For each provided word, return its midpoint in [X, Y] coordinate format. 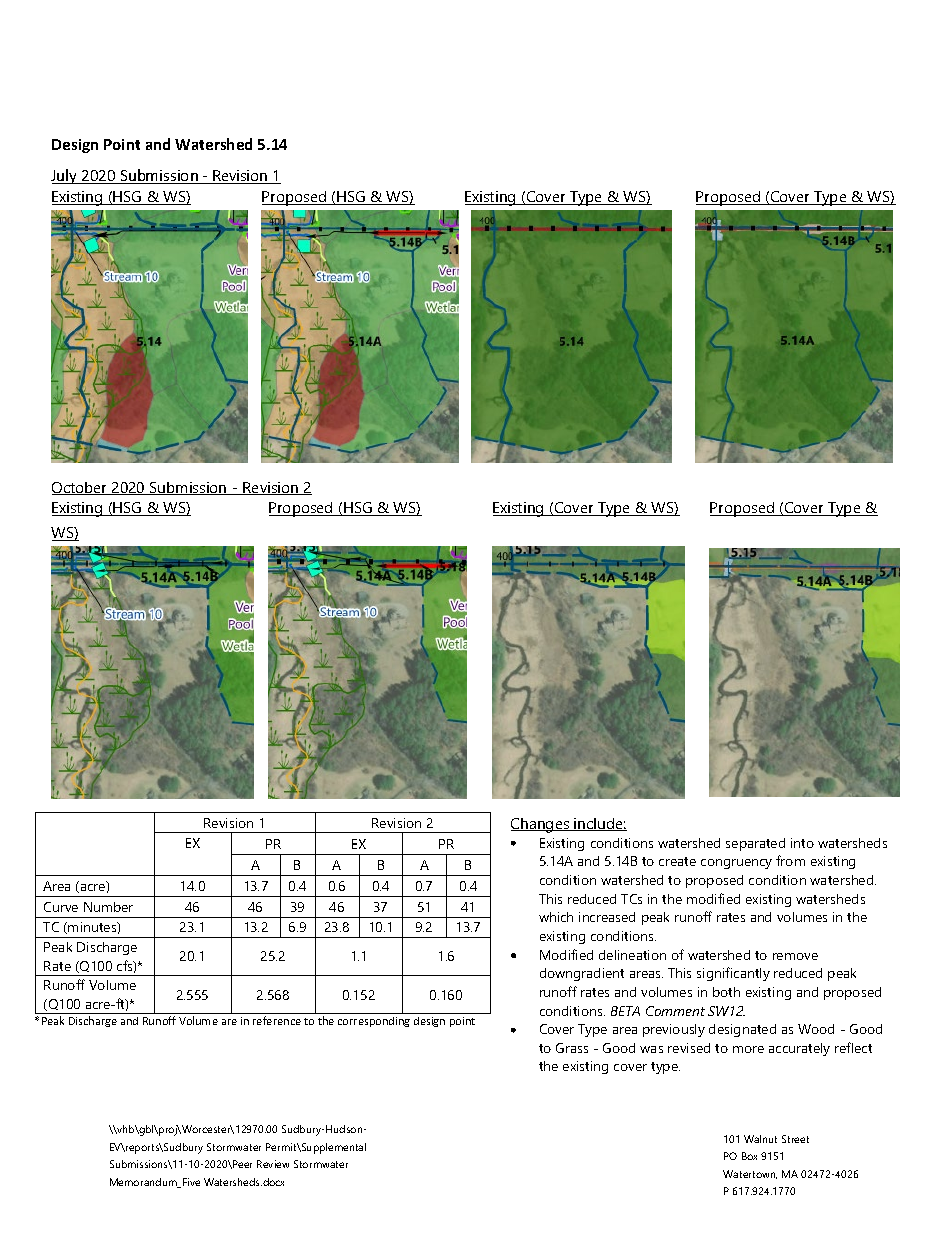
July [65, 176]
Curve [61, 907]
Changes [541, 825]
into [802, 843]
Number [108, 907]
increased [607, 917]
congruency [736, 864]
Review [273, 1164]
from [790, 860]
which [556, 917]
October [81, 488]
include [599, 824]
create [677, 861]
